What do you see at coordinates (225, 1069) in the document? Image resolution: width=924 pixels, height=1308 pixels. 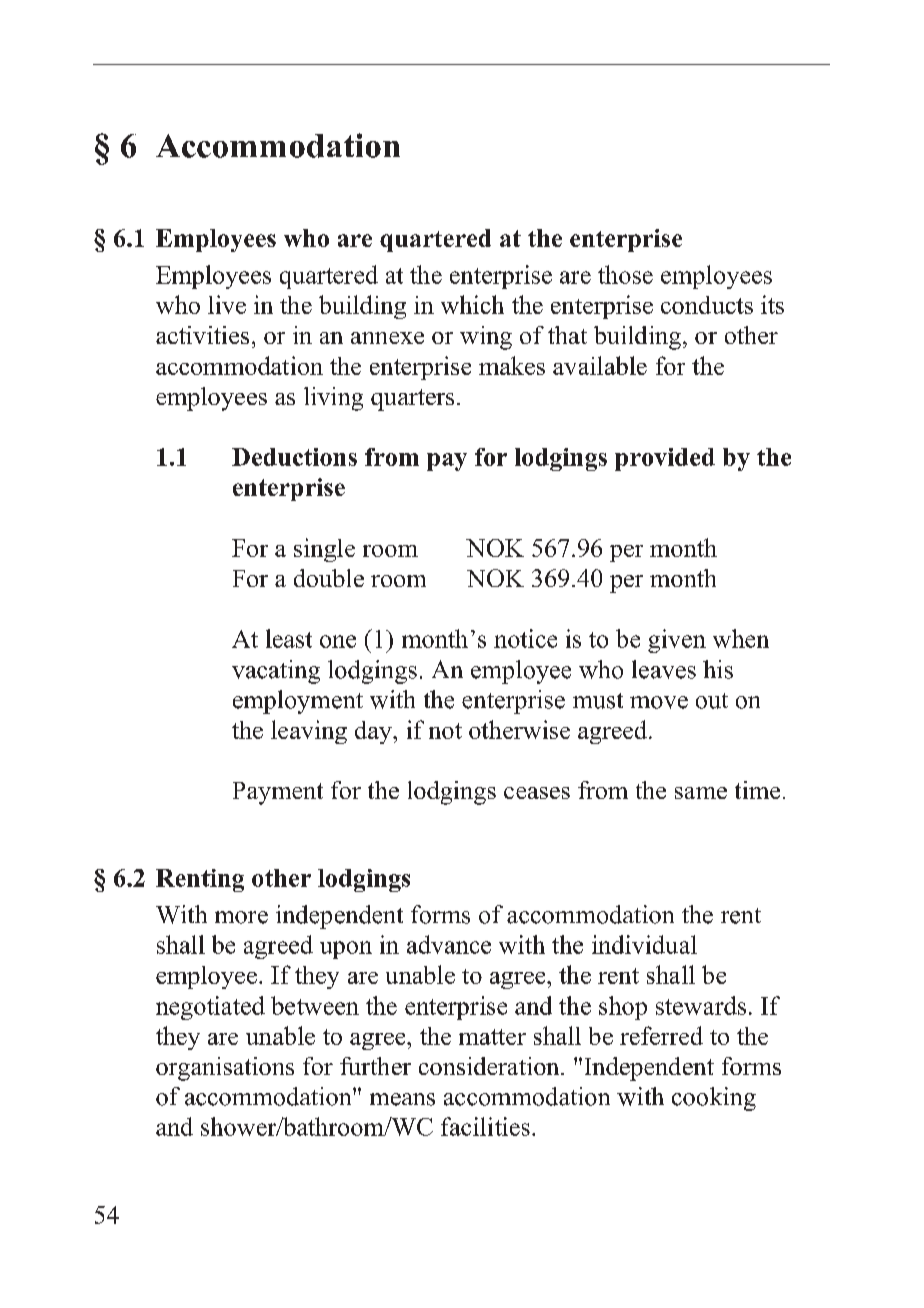 I see `organisations` at bounding box center [225, 1069].
